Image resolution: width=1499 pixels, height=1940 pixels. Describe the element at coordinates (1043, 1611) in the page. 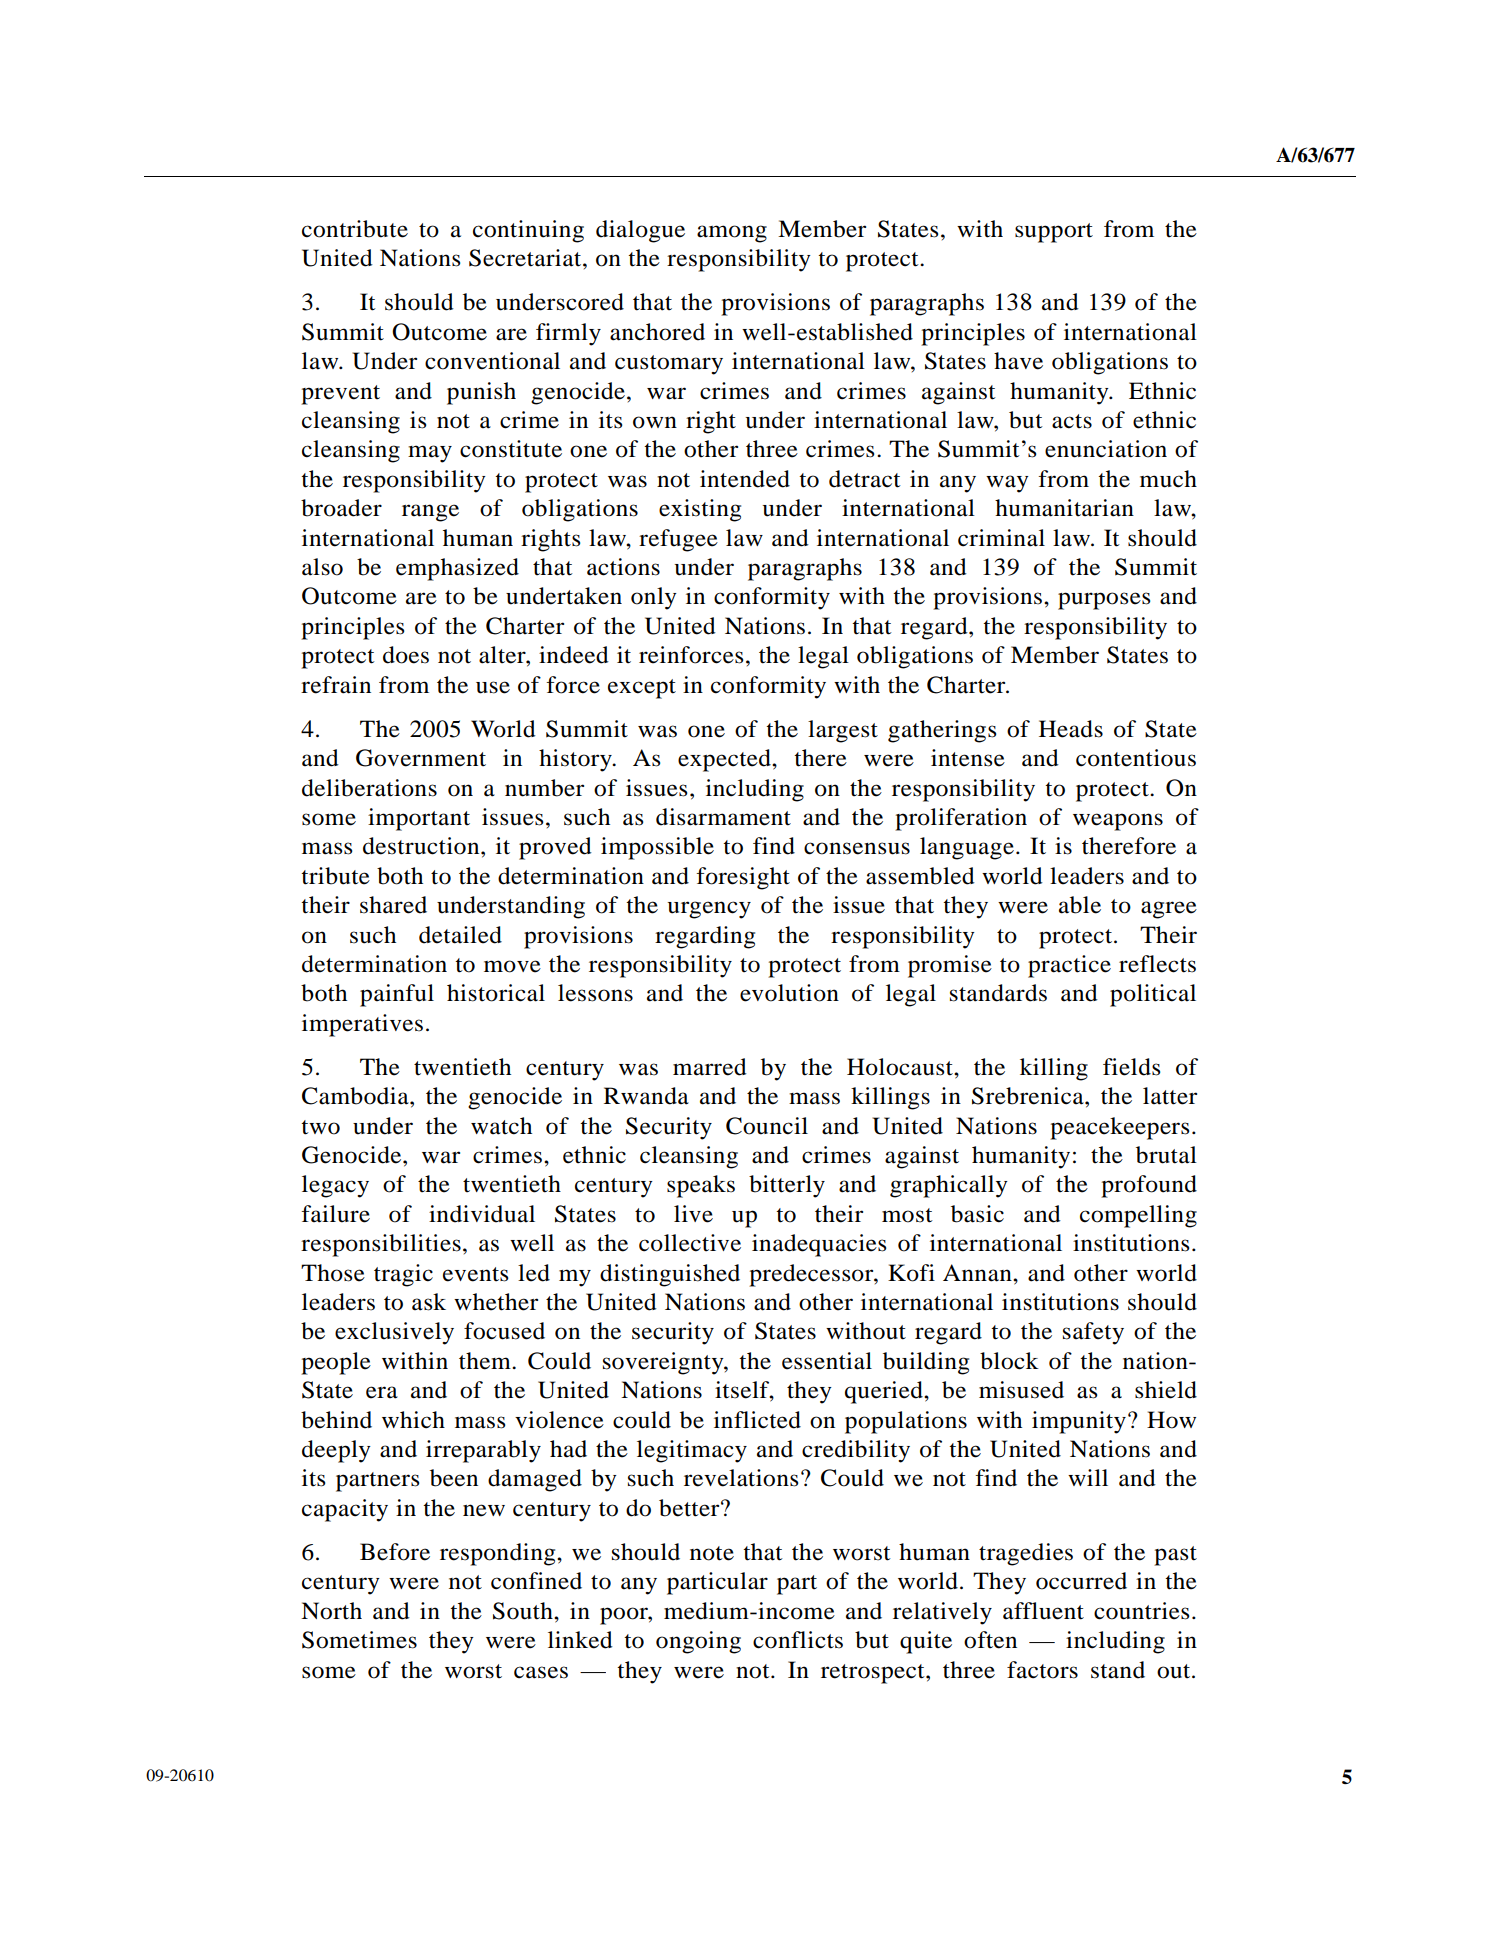

I see `affluent` at that location.
